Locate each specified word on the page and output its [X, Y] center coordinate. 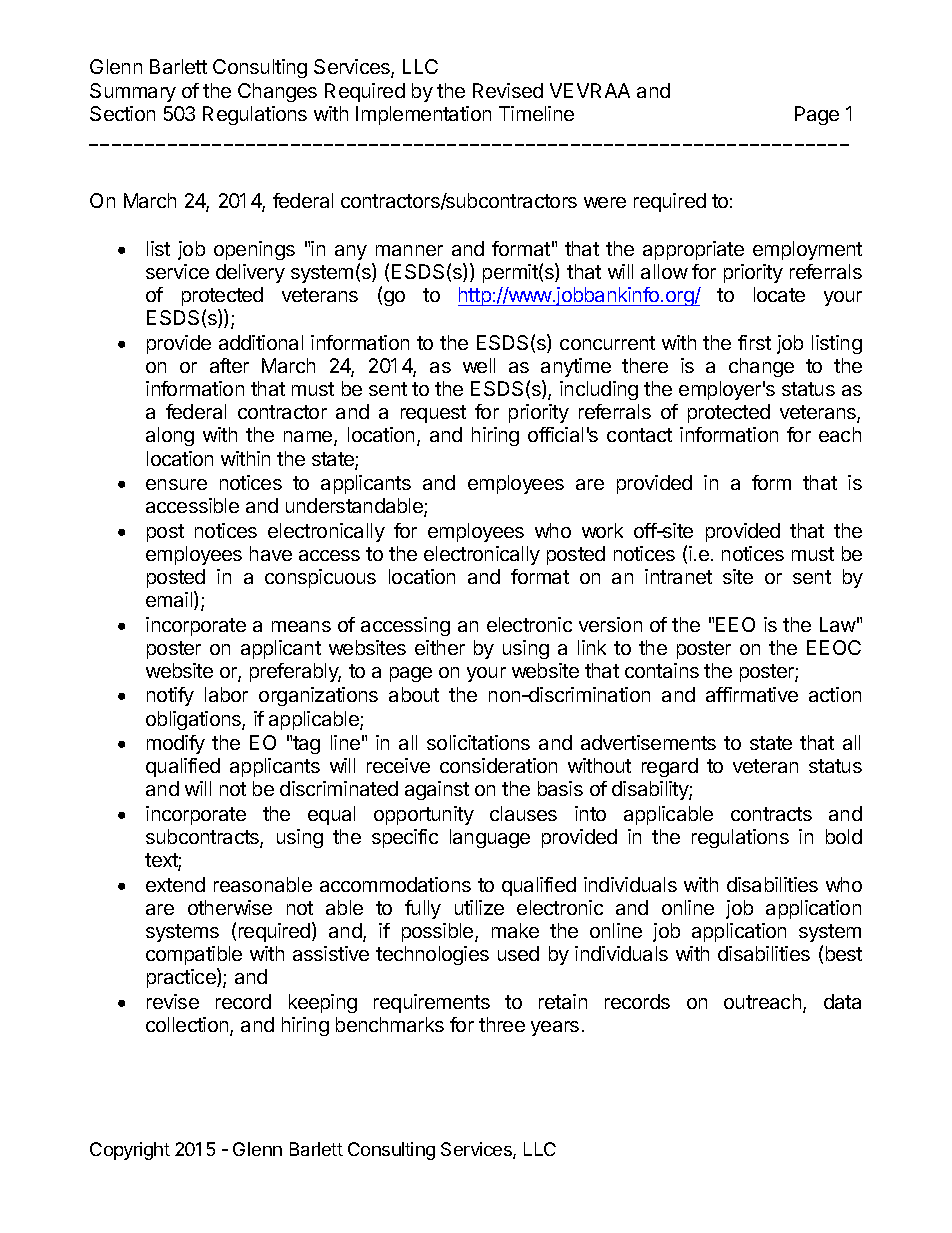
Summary [133, 92]
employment [807, 250]
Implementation [423, 115]
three [502, 1024]
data [842, 1001]
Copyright [130, 1151]
